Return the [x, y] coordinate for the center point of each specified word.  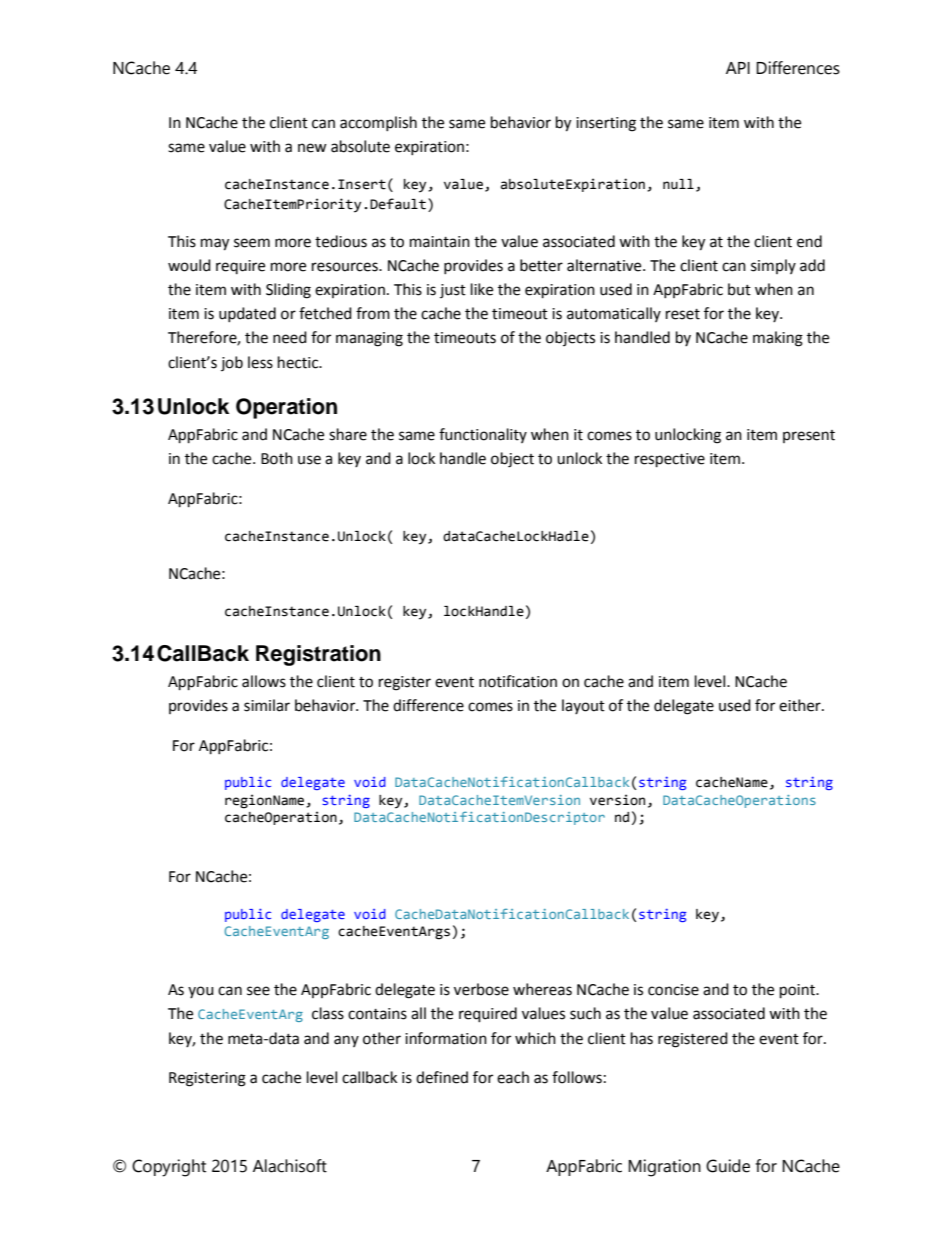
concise [673, 990]
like [482, 289]
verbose [481, 989]
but [739, 289]
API [738, 68]
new [312, 148]
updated [247, 314]
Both [277, 458]
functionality [483, 435]
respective [670, 460]
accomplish [378, 123]
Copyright [169, 1168]
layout [583, 706]
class [328, 1013]
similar [267, 705]
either [801, 705]
